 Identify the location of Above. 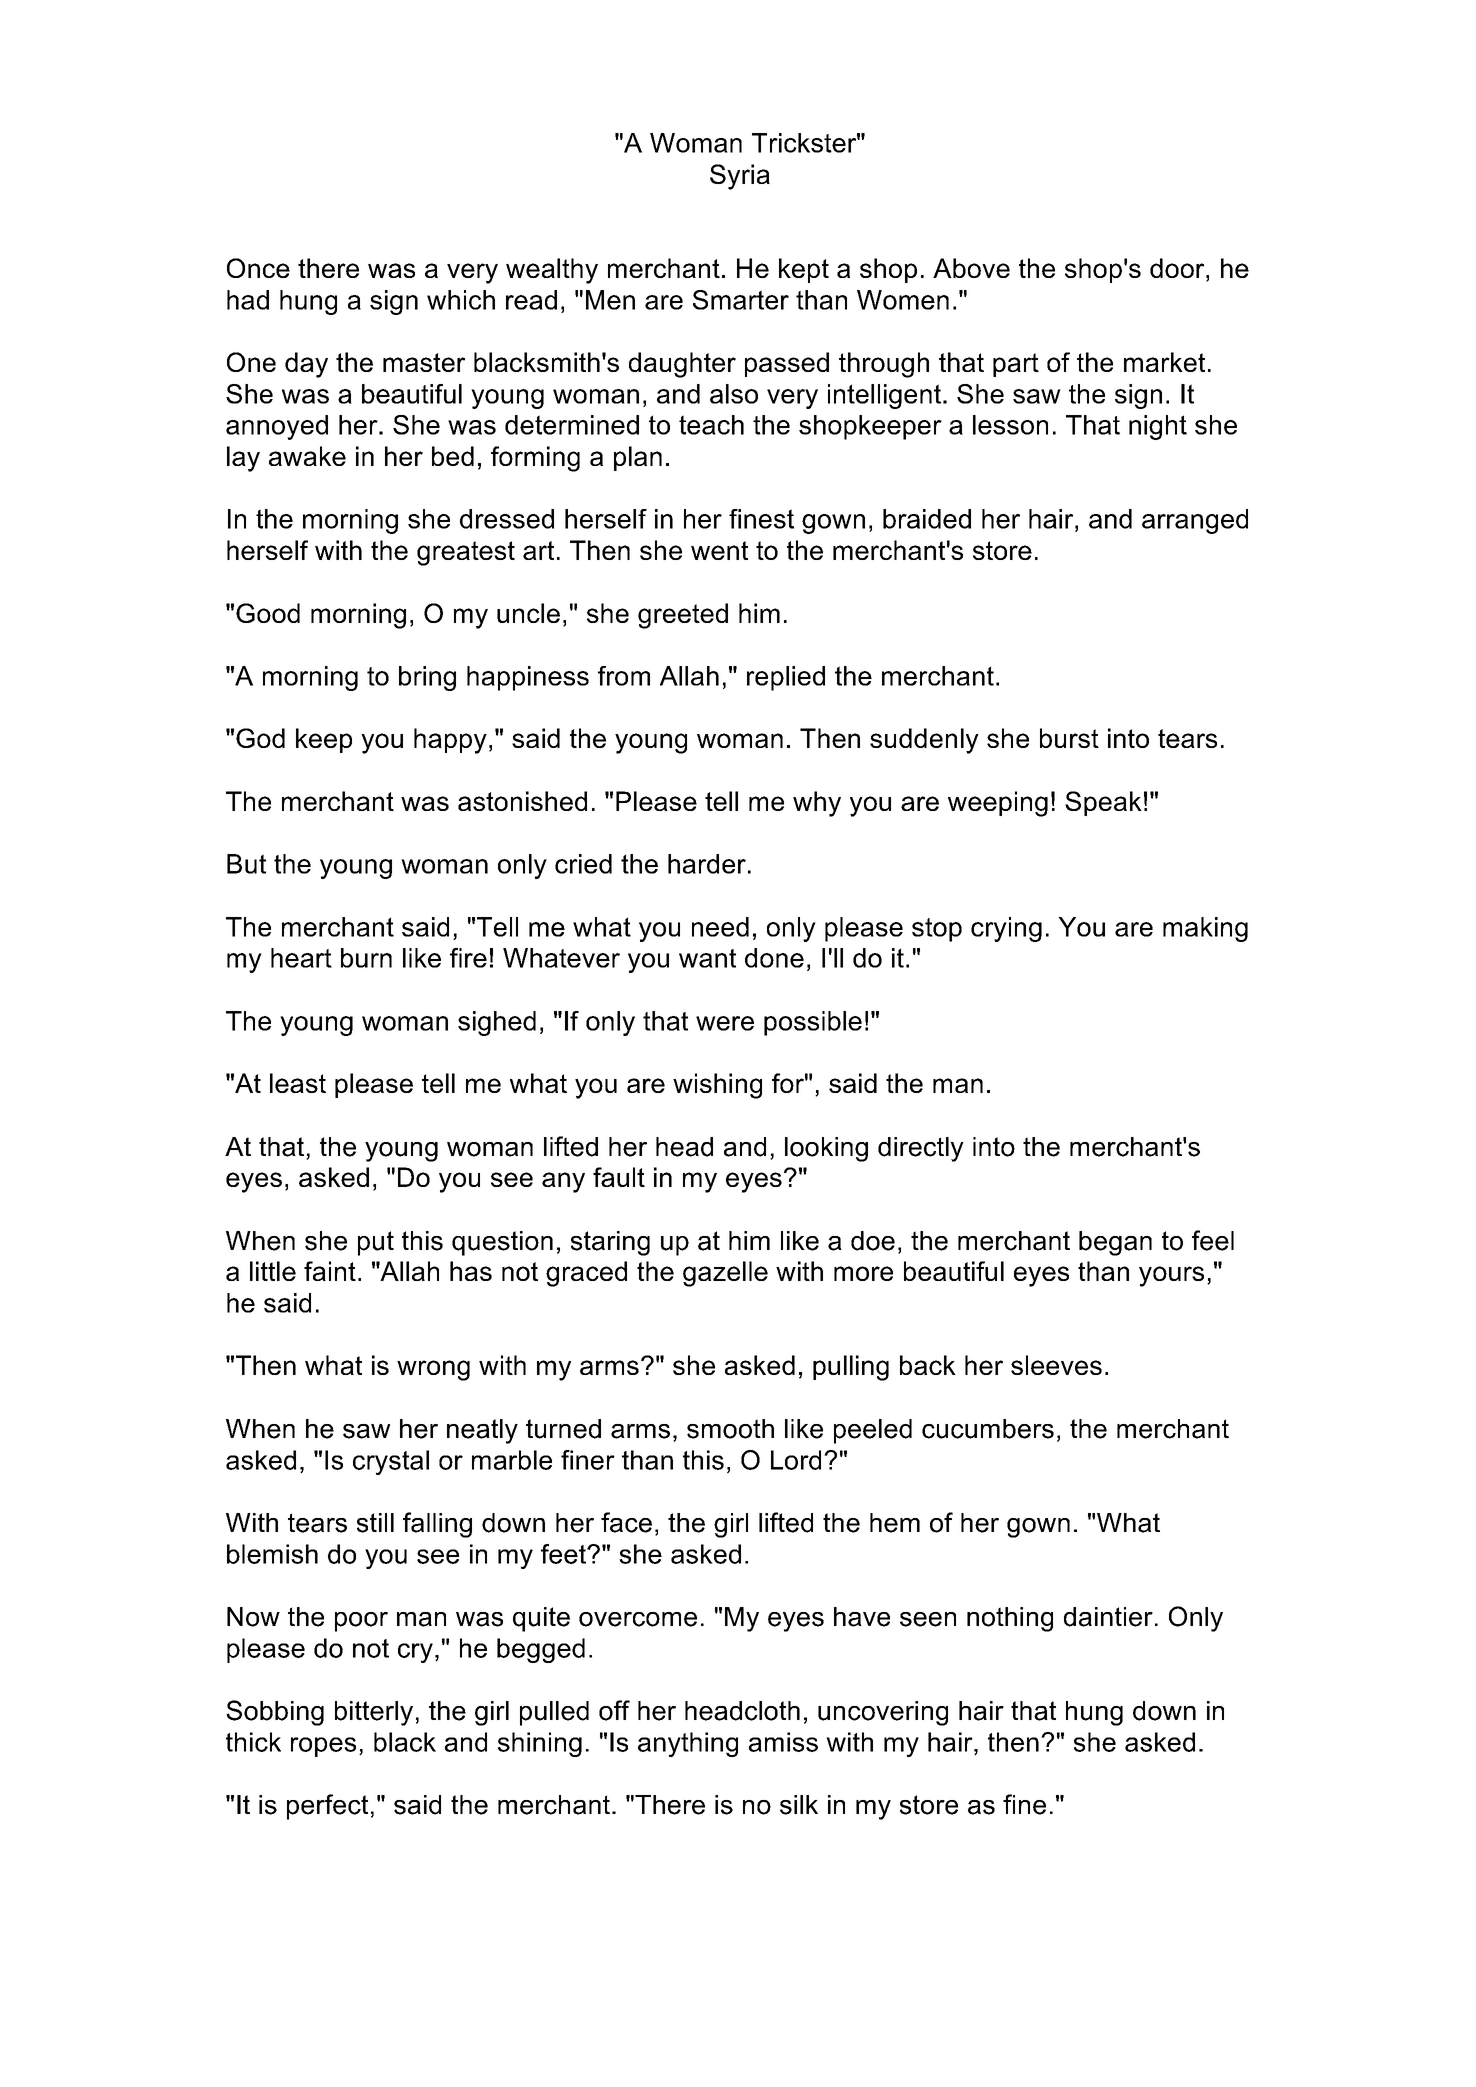
(971, 268).
